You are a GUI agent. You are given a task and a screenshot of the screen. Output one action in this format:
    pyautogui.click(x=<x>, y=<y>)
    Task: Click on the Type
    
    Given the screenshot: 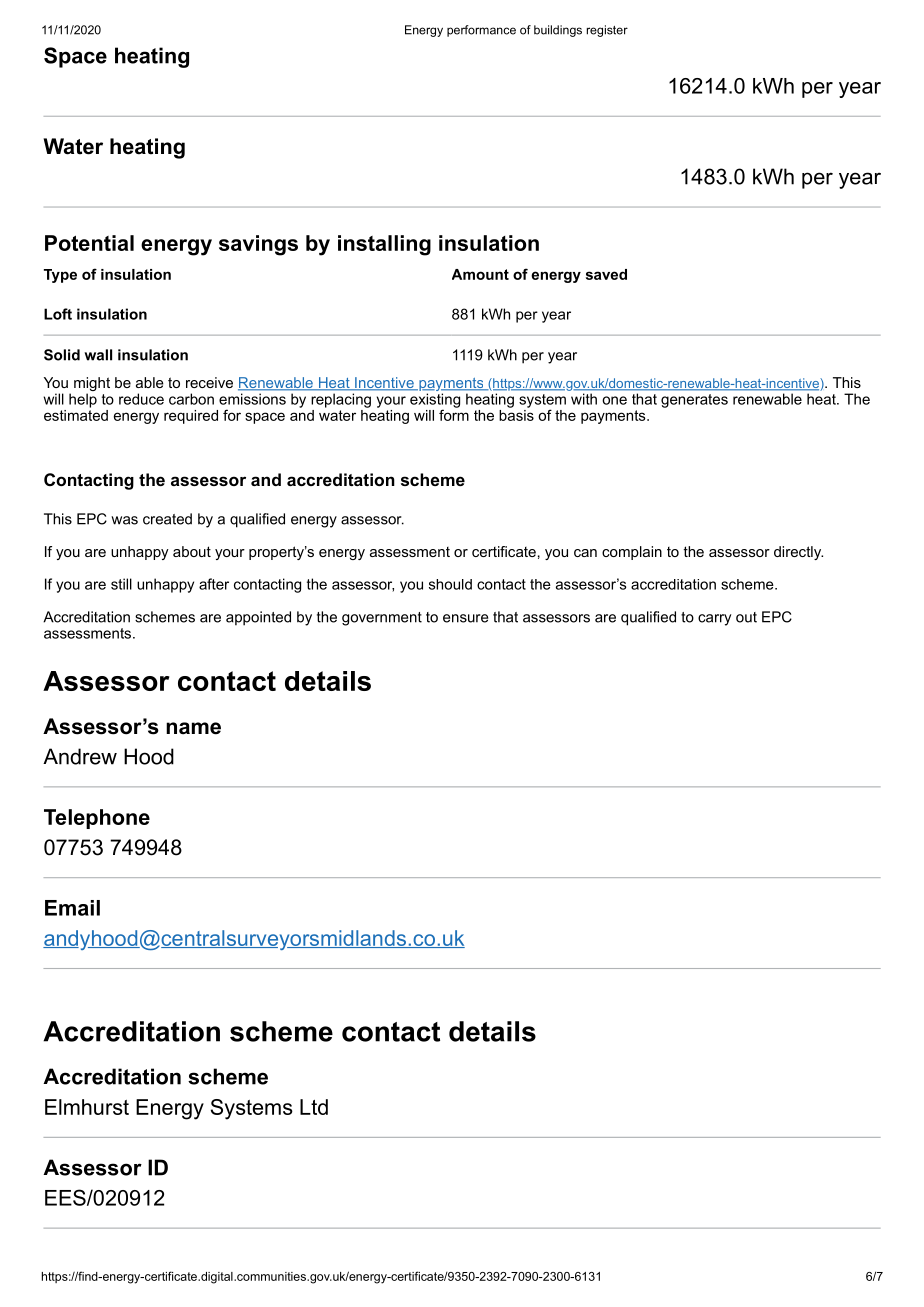 What is the action you would take?
    pyautogui.click(x=60, y=276)
